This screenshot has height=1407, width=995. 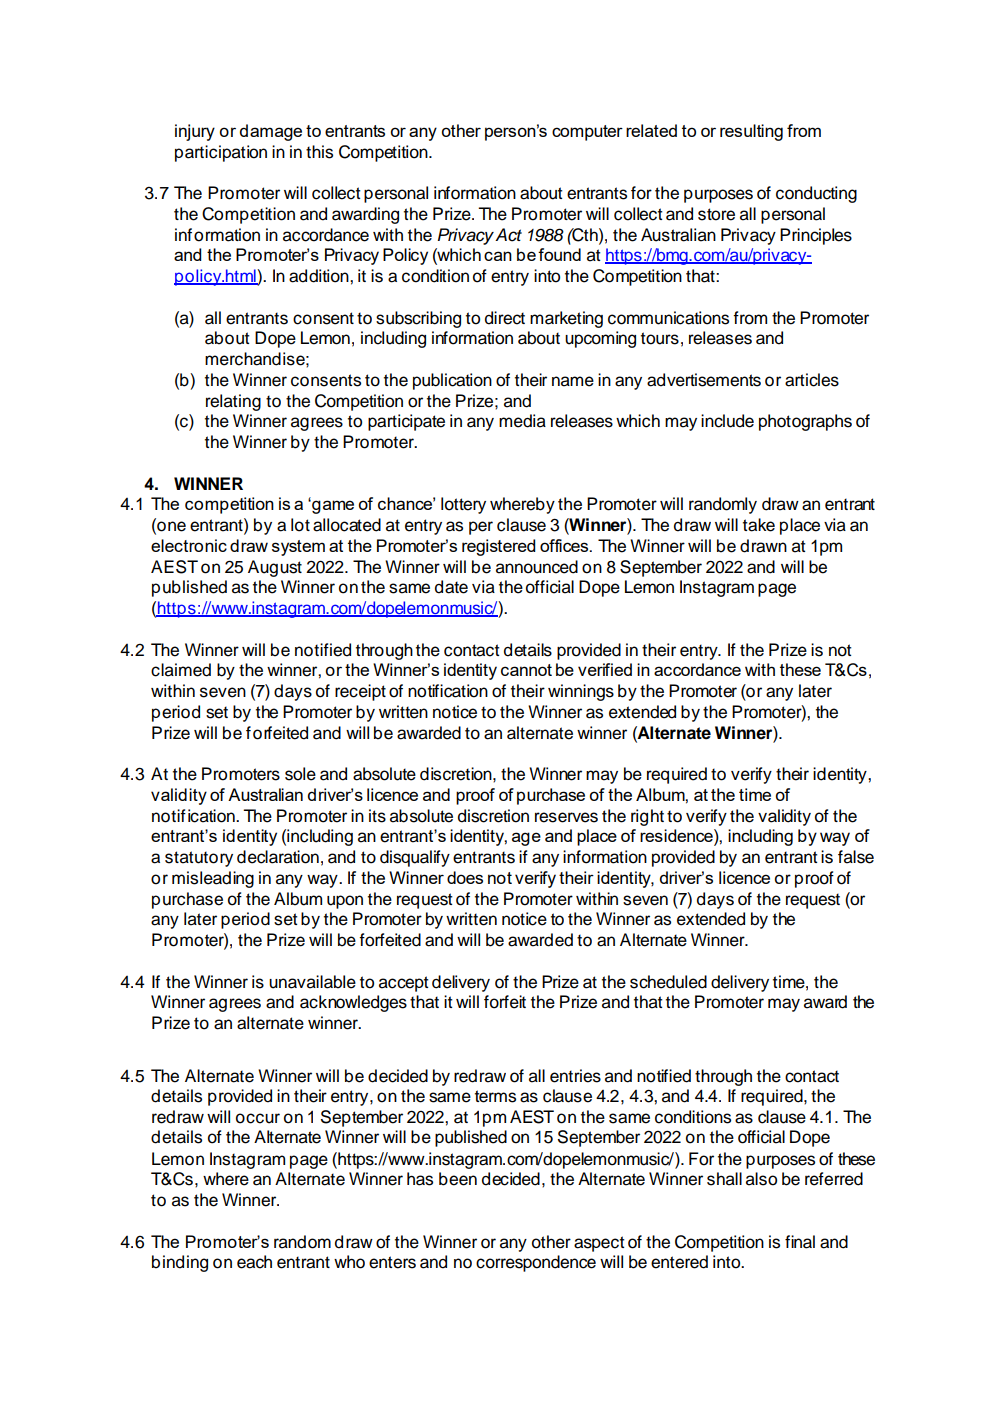 I want to click on resulting, so click(x=751, y=132).
